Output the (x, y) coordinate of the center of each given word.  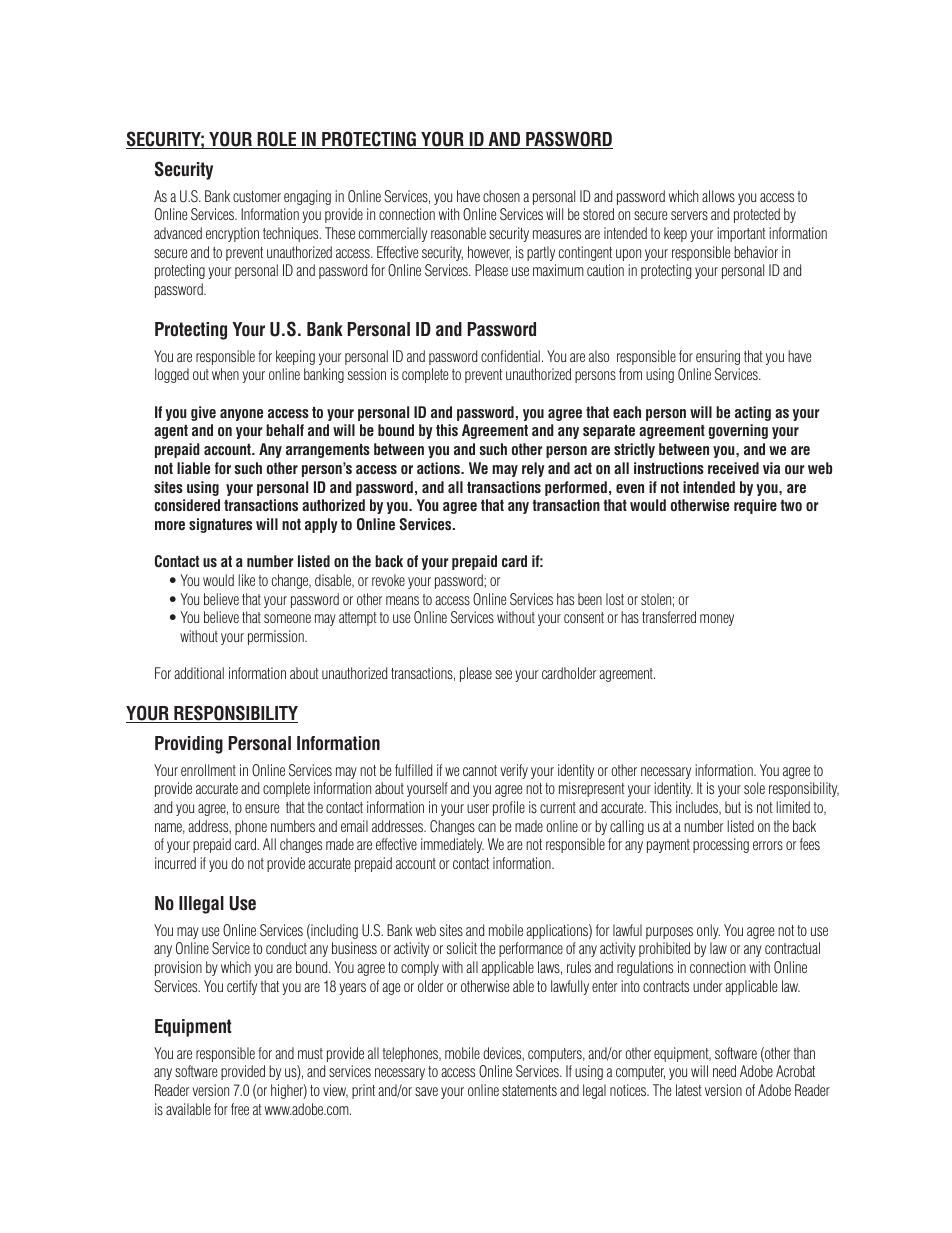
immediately (452, 845)
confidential (510, 356)
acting (753, 413)
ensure (262, 808)
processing (721, 845)
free (240, 1109)
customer (257, 196)
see (503, 674)
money (717, 620)
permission (277, 637)
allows (718, 196)
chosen (501, 196)
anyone (241, 415)
